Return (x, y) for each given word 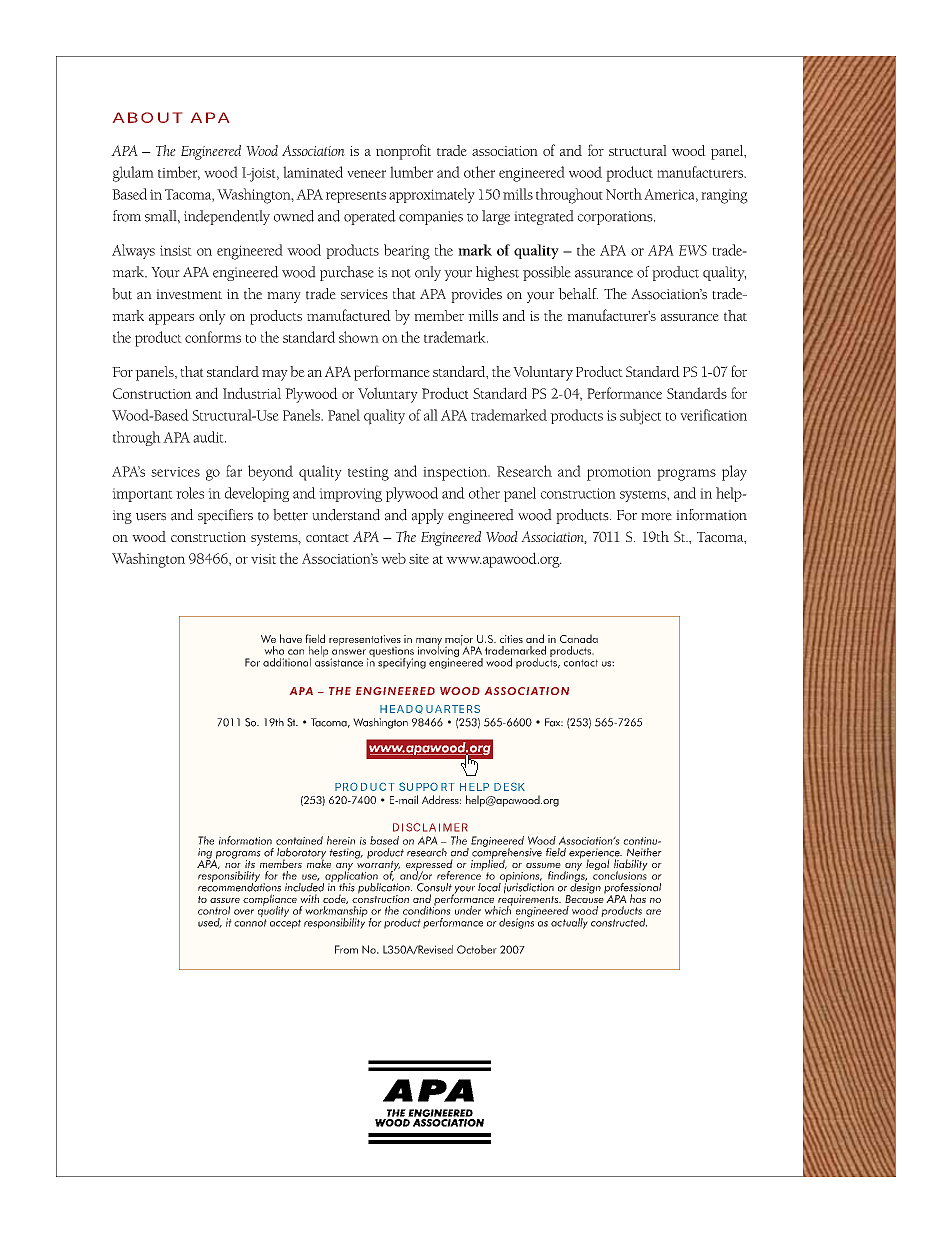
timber (179, 173)
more (656, 517)
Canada (579, 638)
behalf (578, 294)
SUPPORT (426, 786)
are (653, 912)
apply (428, 516)
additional (287, 662)
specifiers (225, 516)
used (210, 923)
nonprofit (403, 152)
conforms (213, 337)
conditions (427, 909)
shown (359, 337)
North (624, 194)
